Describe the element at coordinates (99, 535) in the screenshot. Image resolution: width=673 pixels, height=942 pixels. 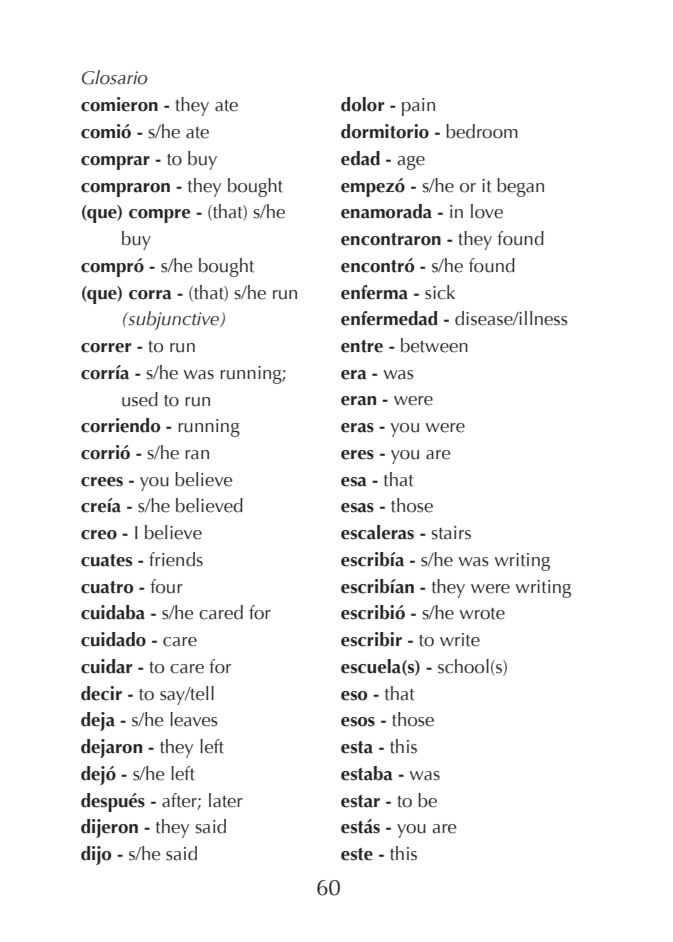
I see `creo` at that location.
